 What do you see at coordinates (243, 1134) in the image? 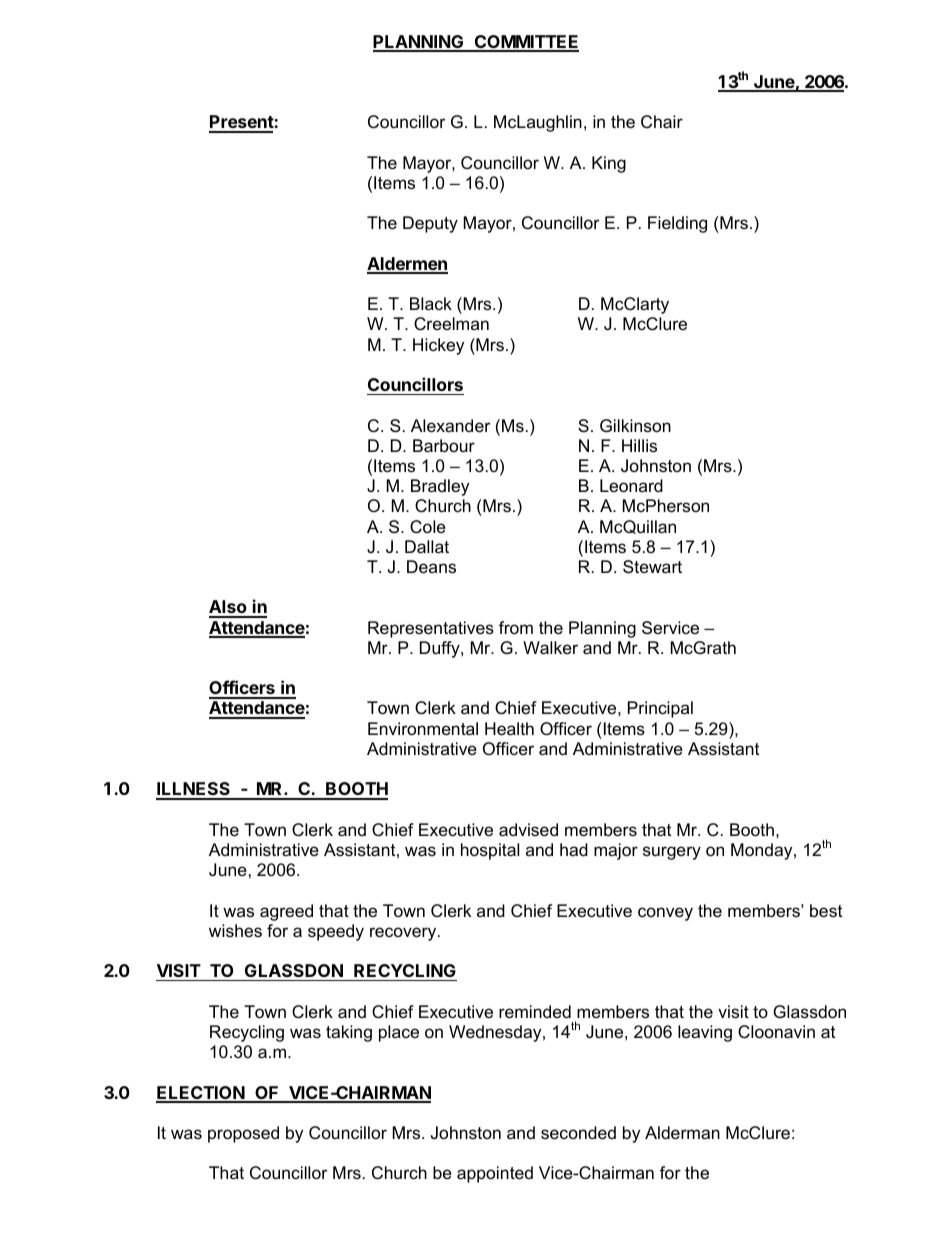
I see `proposed` at bounding box center [243, 1134].
